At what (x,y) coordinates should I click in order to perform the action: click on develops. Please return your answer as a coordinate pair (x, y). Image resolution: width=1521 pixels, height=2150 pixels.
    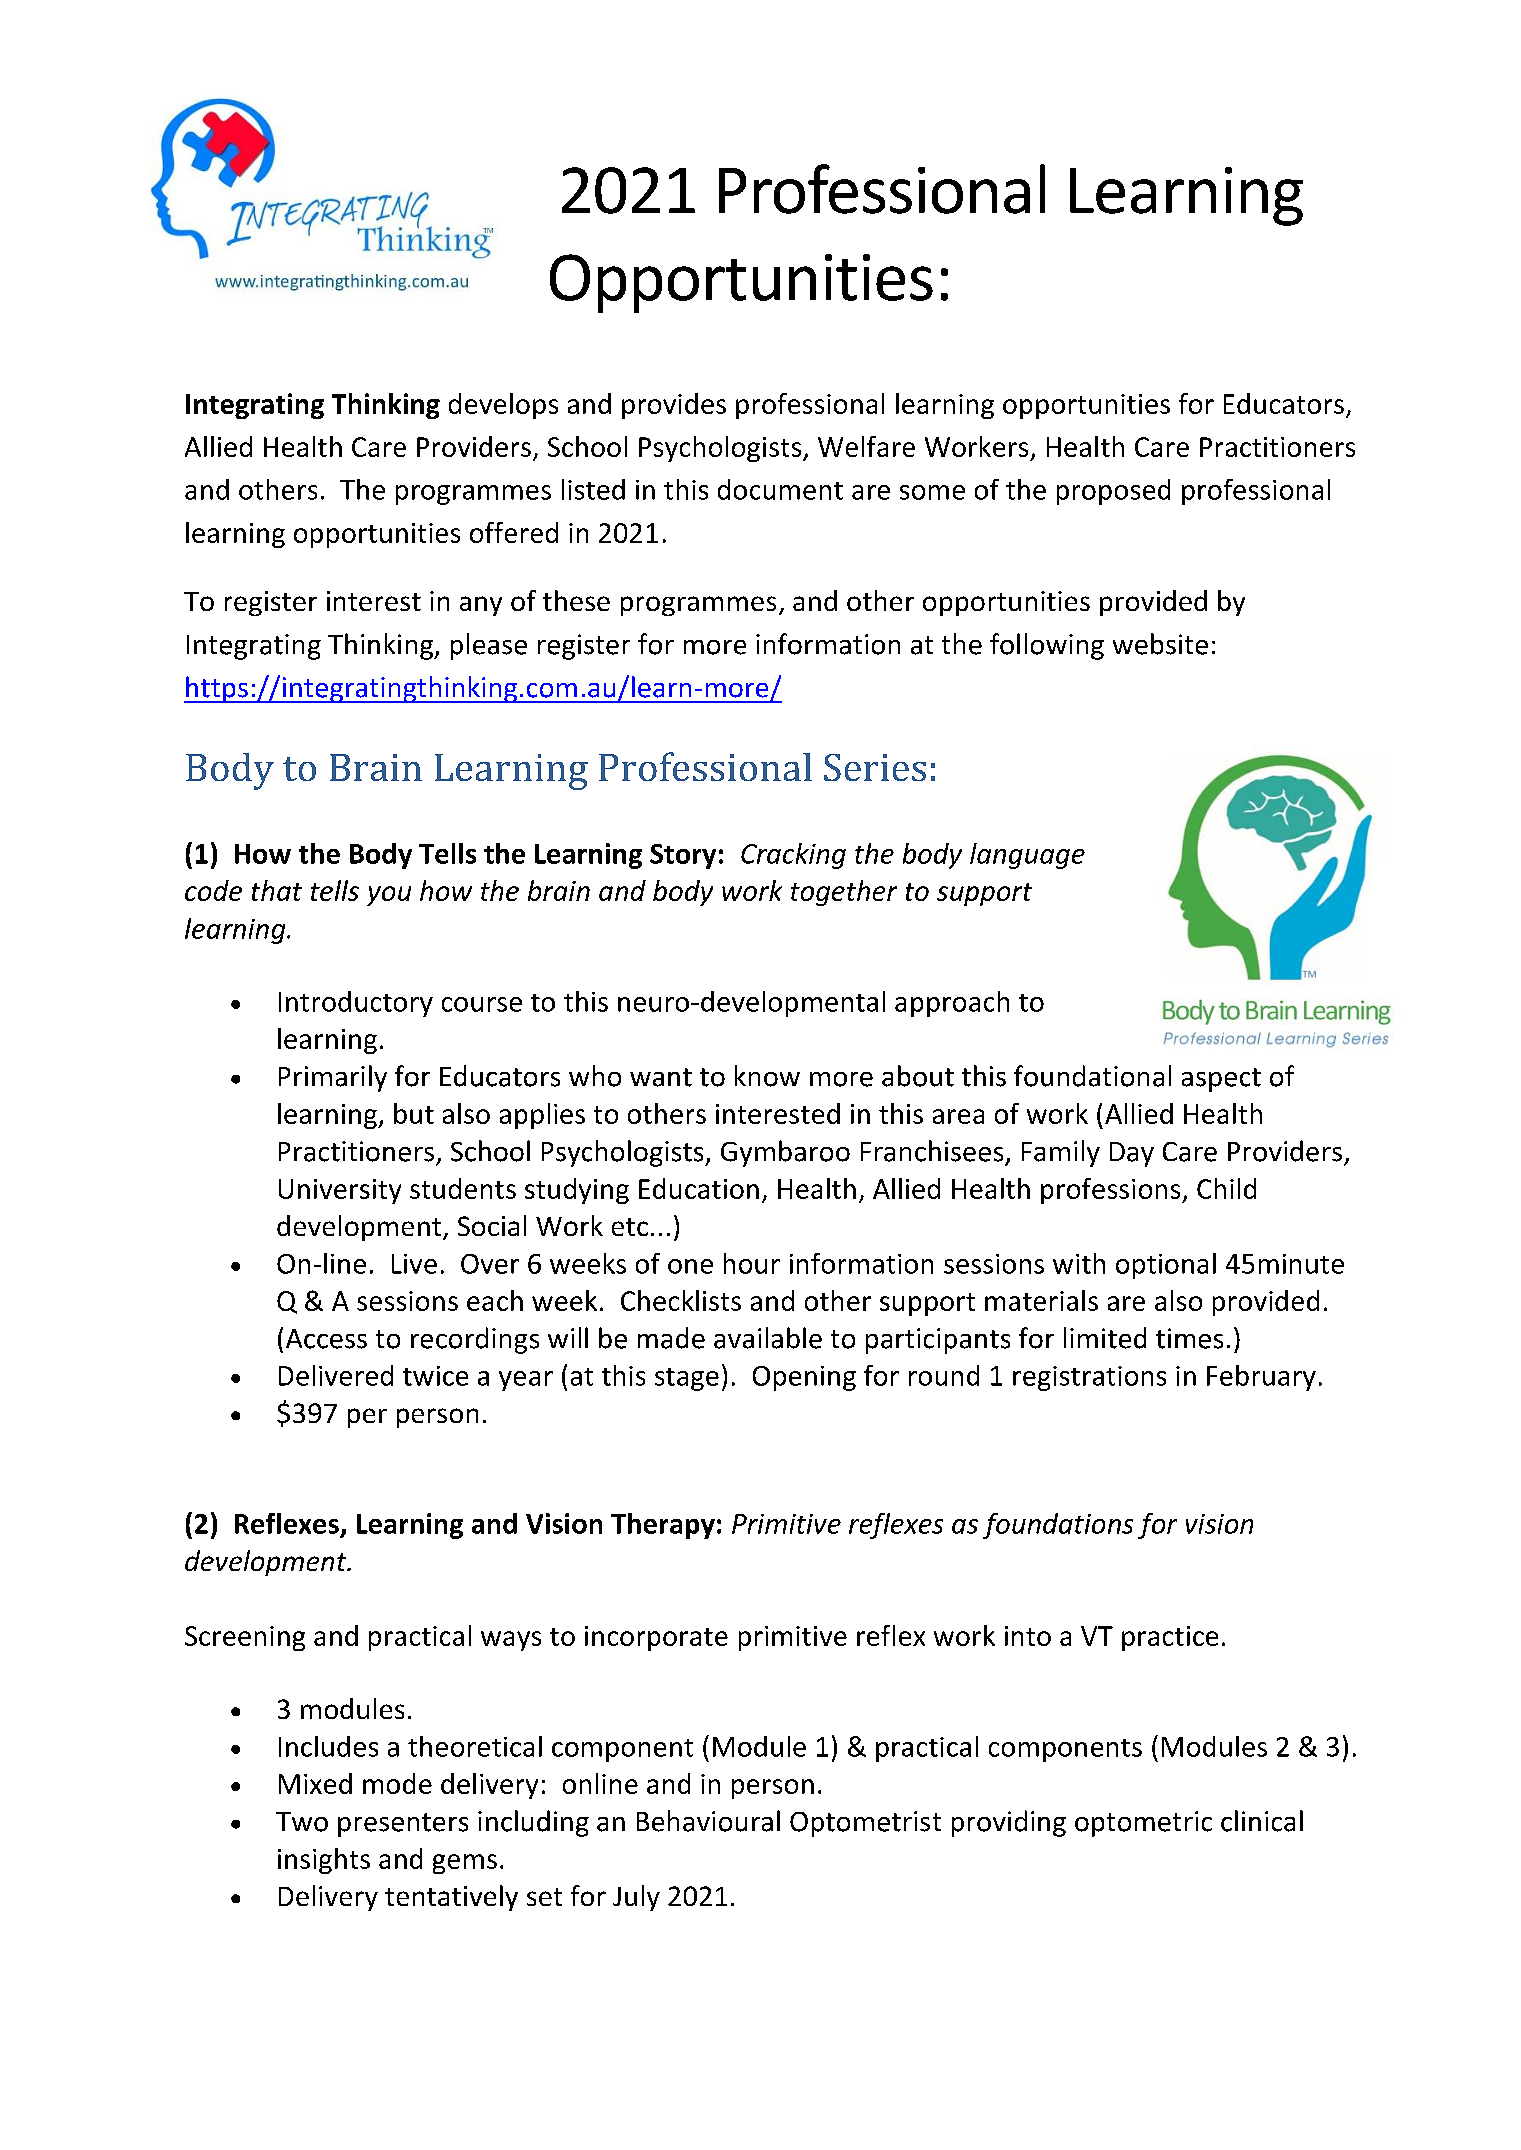
    Looking at the image, I should click on (503, 406).
